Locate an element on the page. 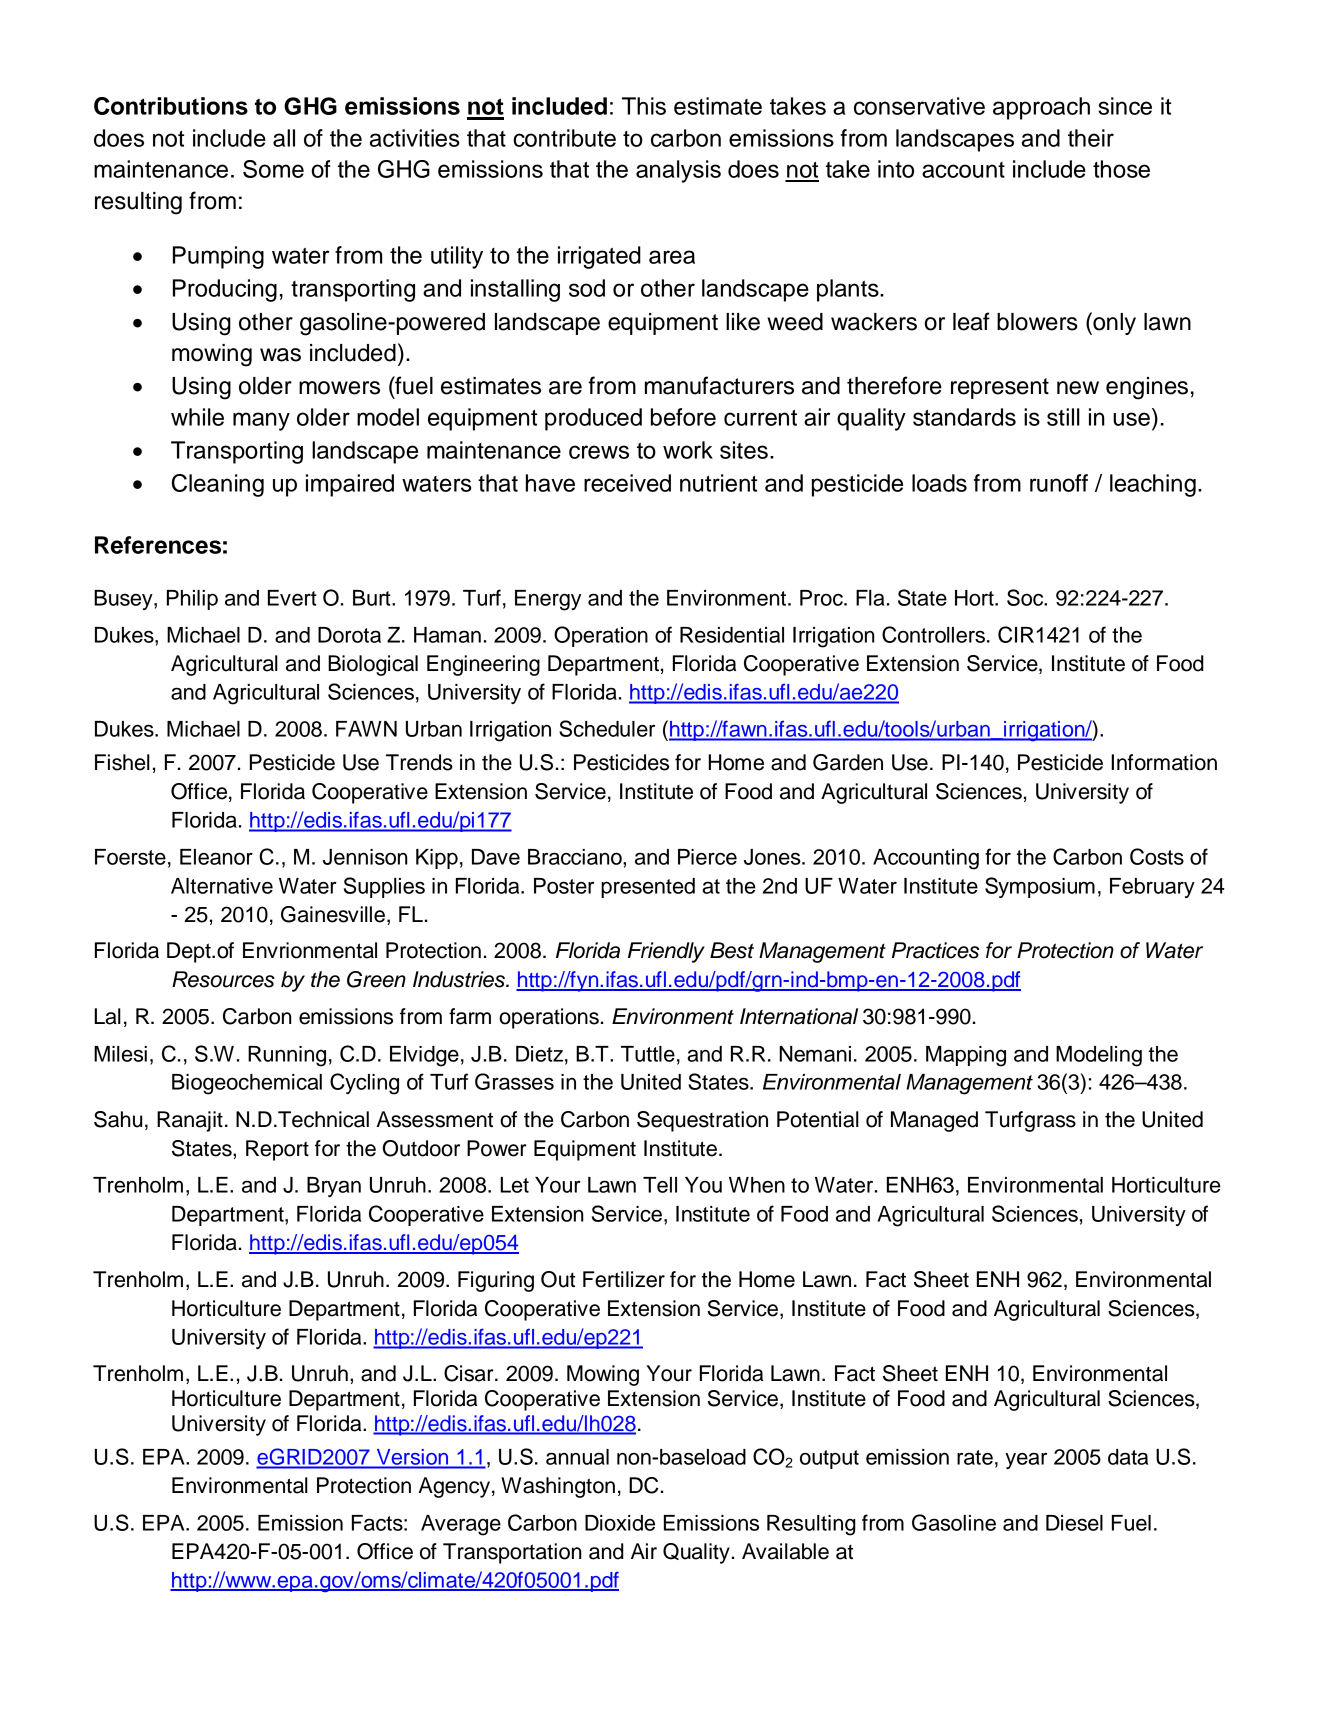  Version is located at coordinates (412, 1457).
